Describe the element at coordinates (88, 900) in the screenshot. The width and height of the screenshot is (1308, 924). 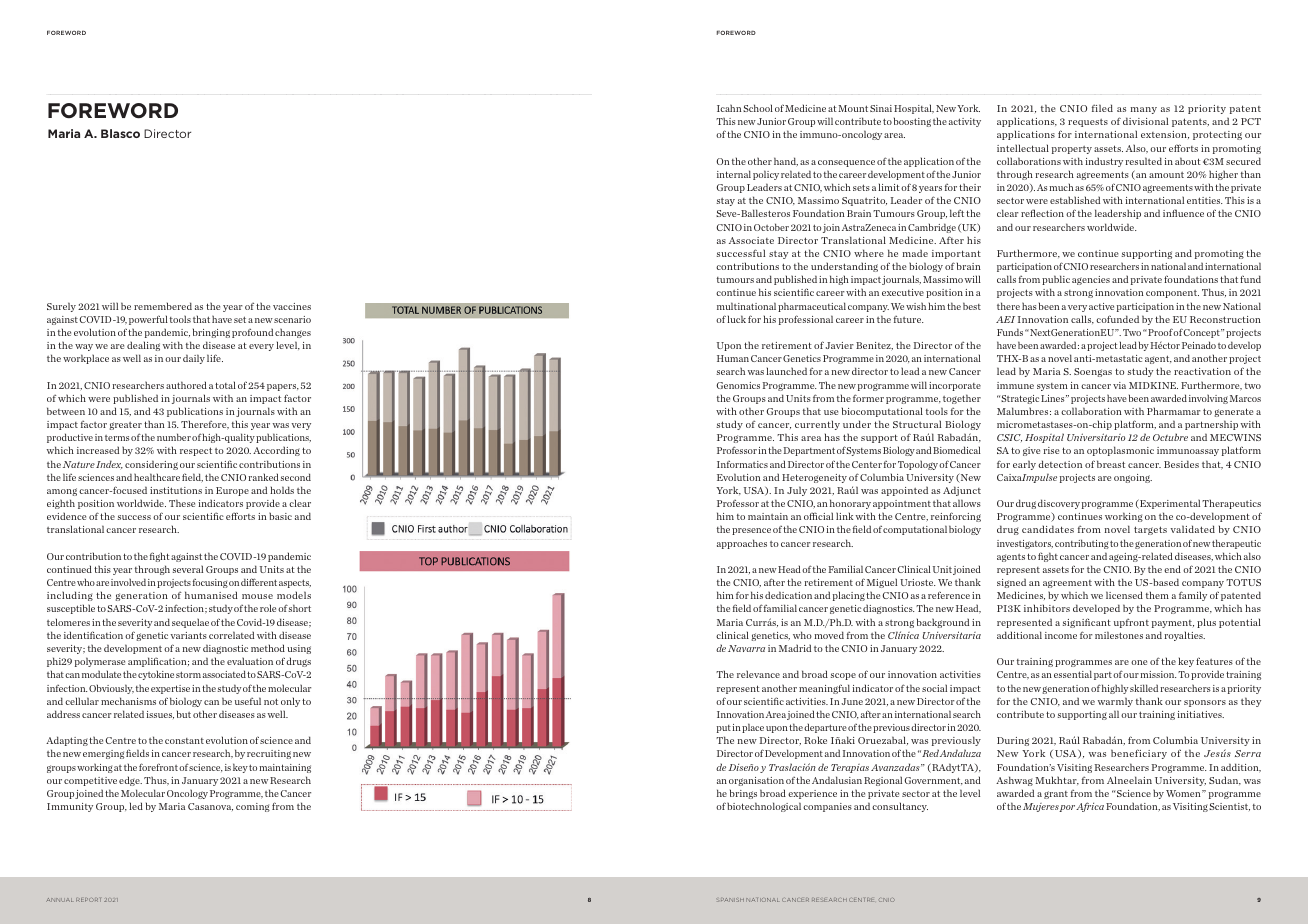
I see `REPORT` at that location.
